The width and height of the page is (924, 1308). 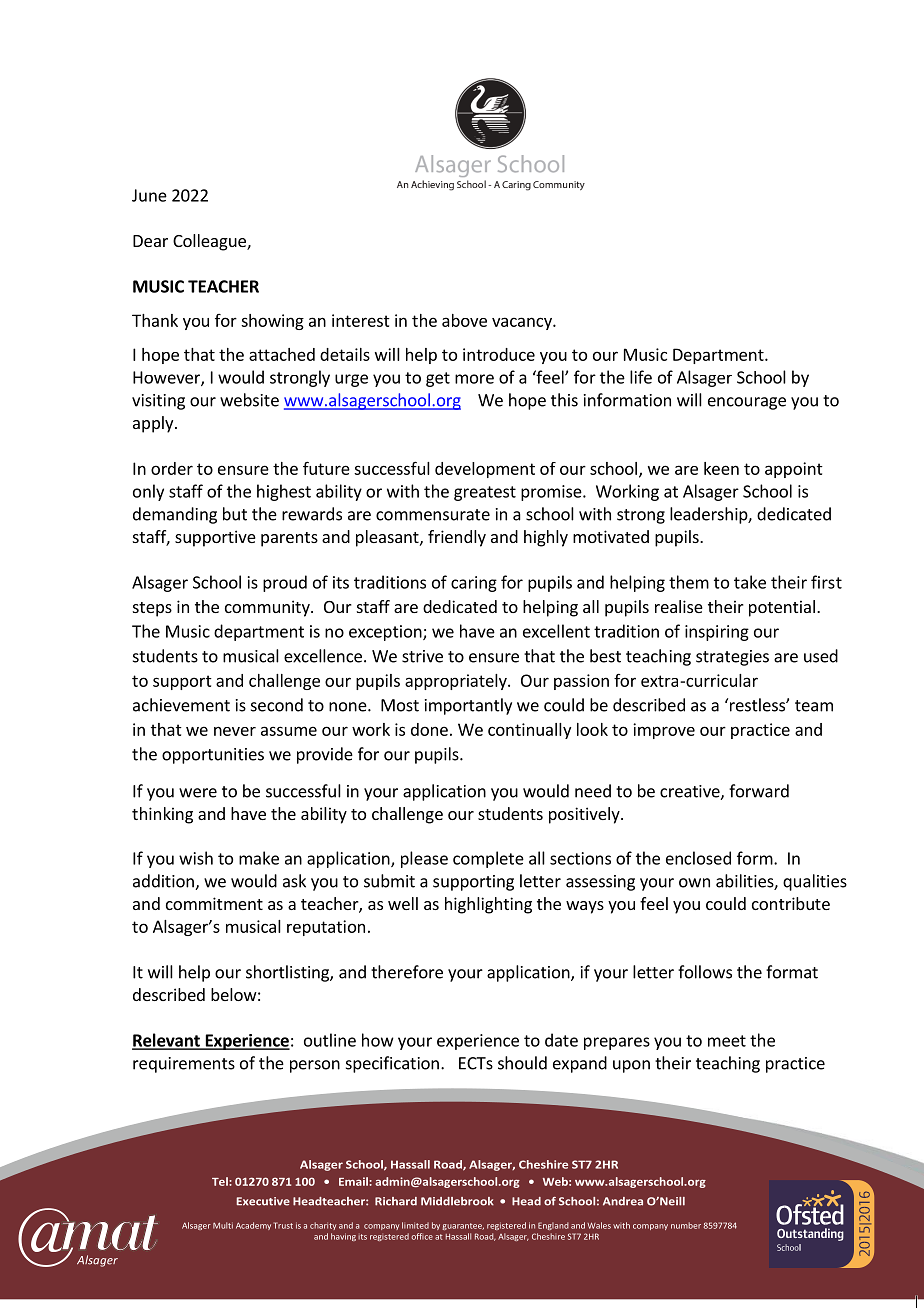 What do you see at coordinates (184, 1065) in the page?
I see `requirements` at bounding box center [184, 1065].
